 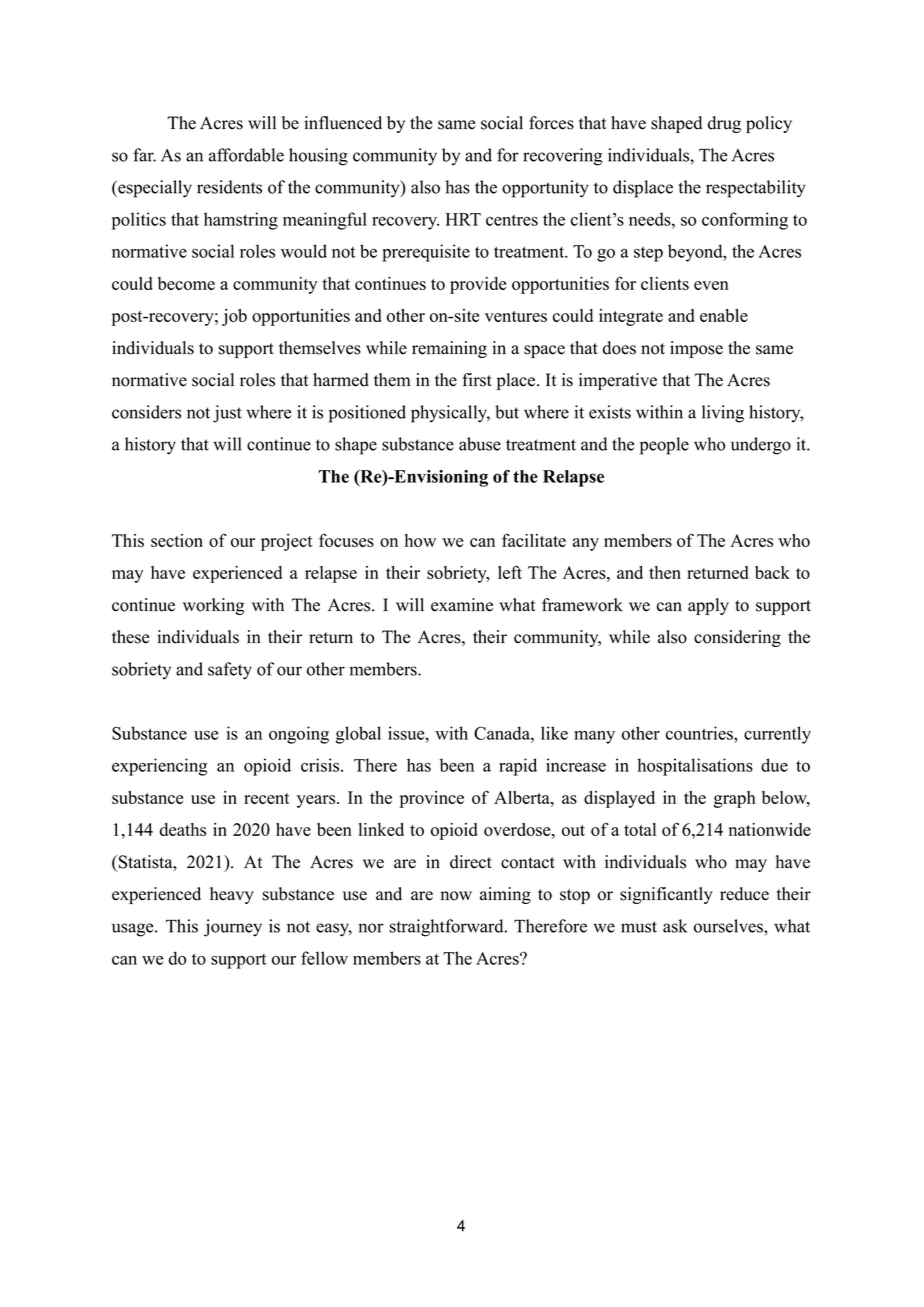 What do you see at coordinates (551, 123) in the image?
I see `forces` at bounding box center [551, 123].
